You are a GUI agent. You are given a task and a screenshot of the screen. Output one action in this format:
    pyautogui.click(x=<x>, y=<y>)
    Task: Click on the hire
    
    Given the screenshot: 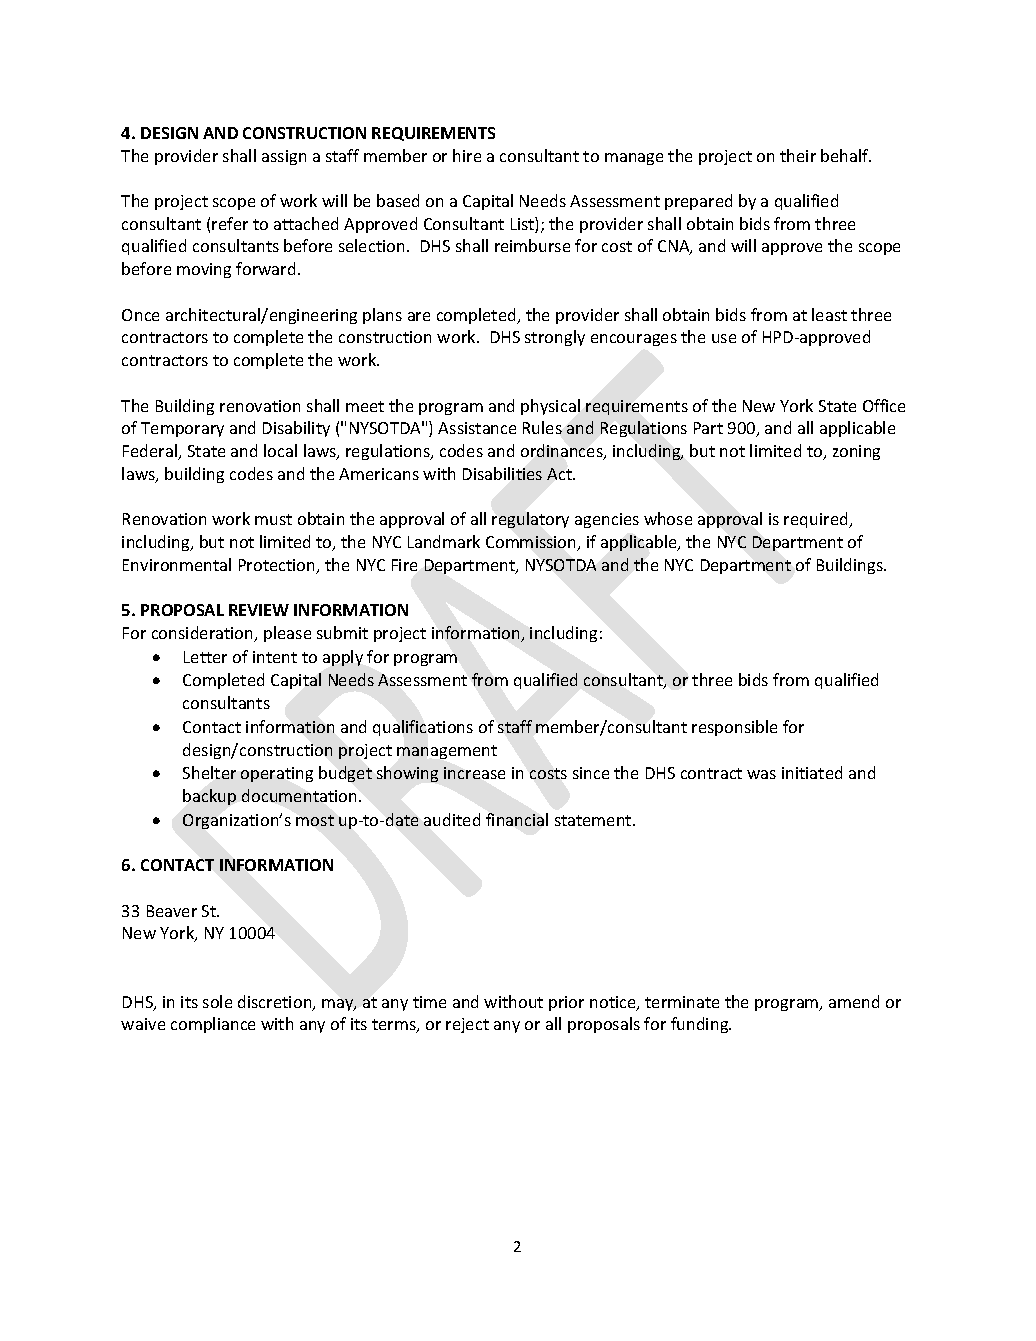 What is the action you would take?
    pyautogui.click(x=467, y=155)
